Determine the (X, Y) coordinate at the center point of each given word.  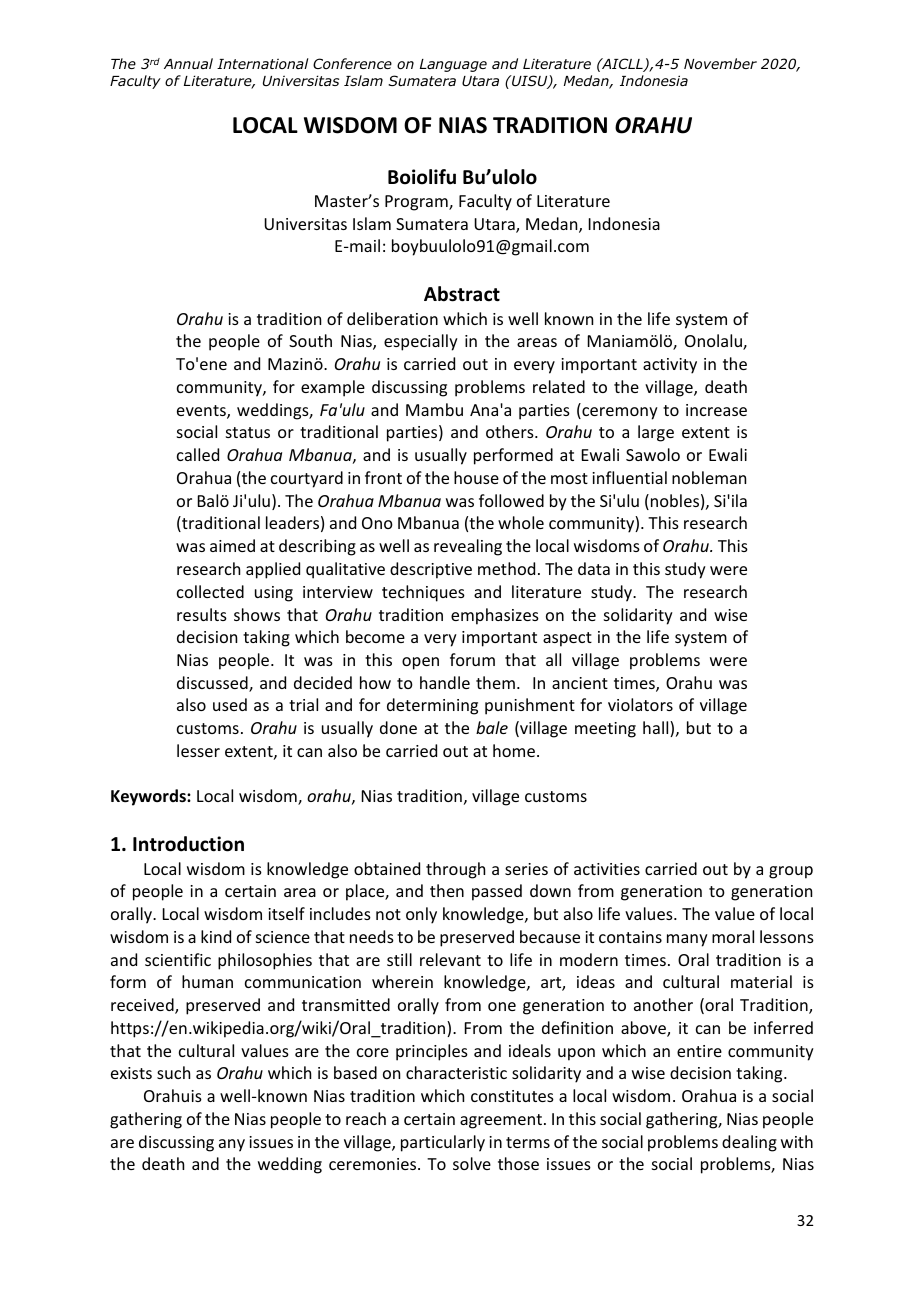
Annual (188, 63)
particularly (443, 1143)
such (173, 1072)
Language (453, 65)
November (720, 63)
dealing (749, 1143)
